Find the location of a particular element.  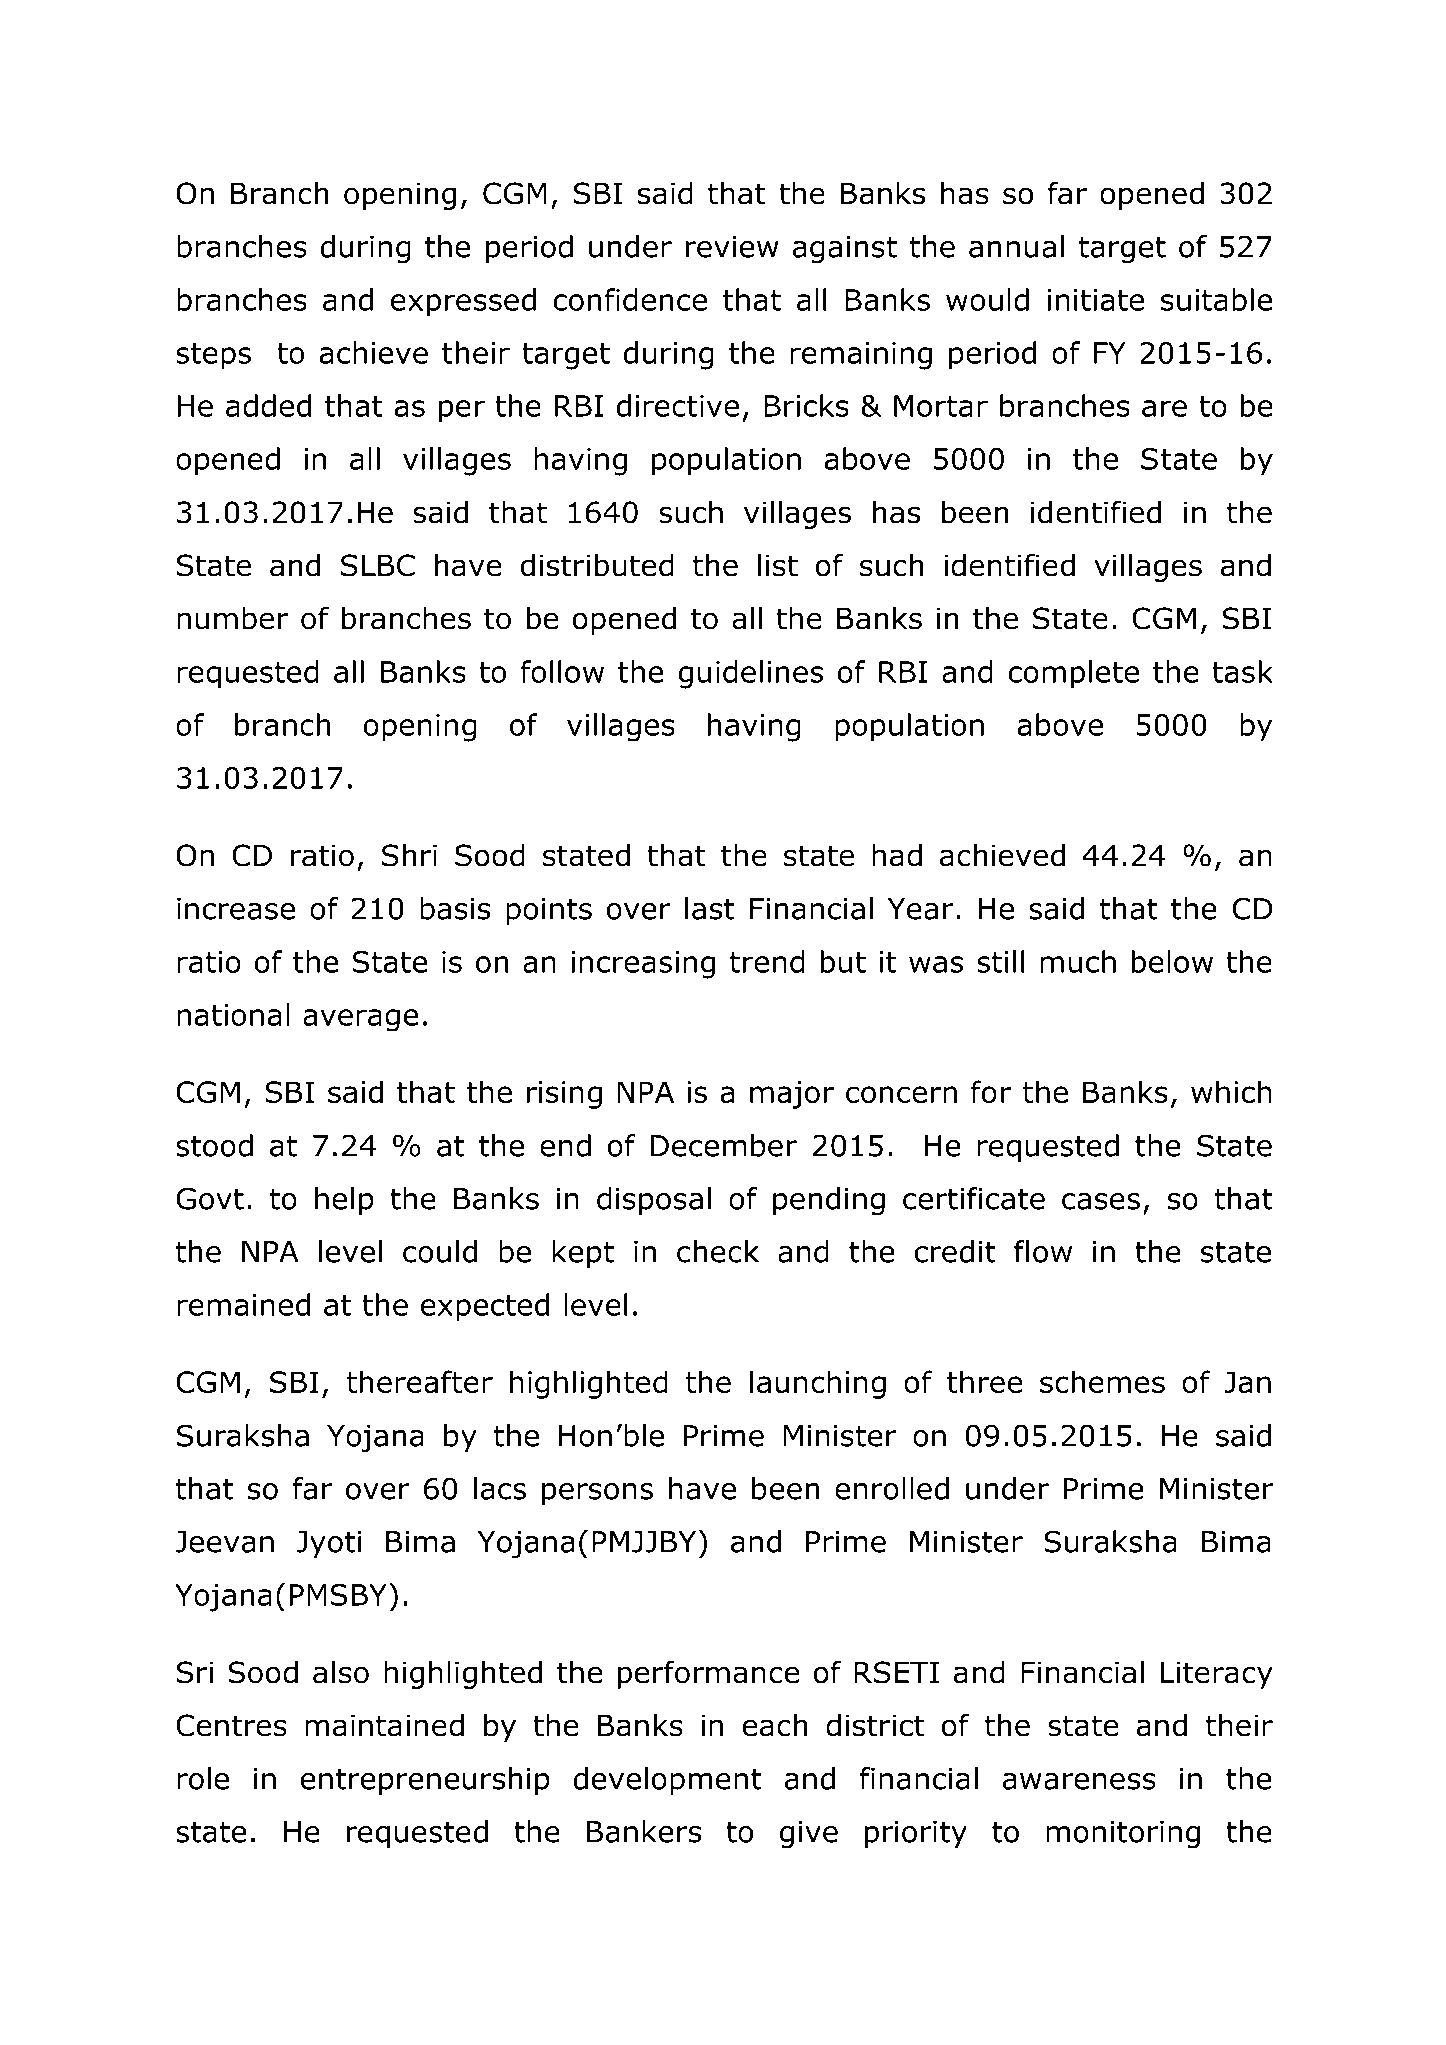

review is located at coordinates (732, 247).
